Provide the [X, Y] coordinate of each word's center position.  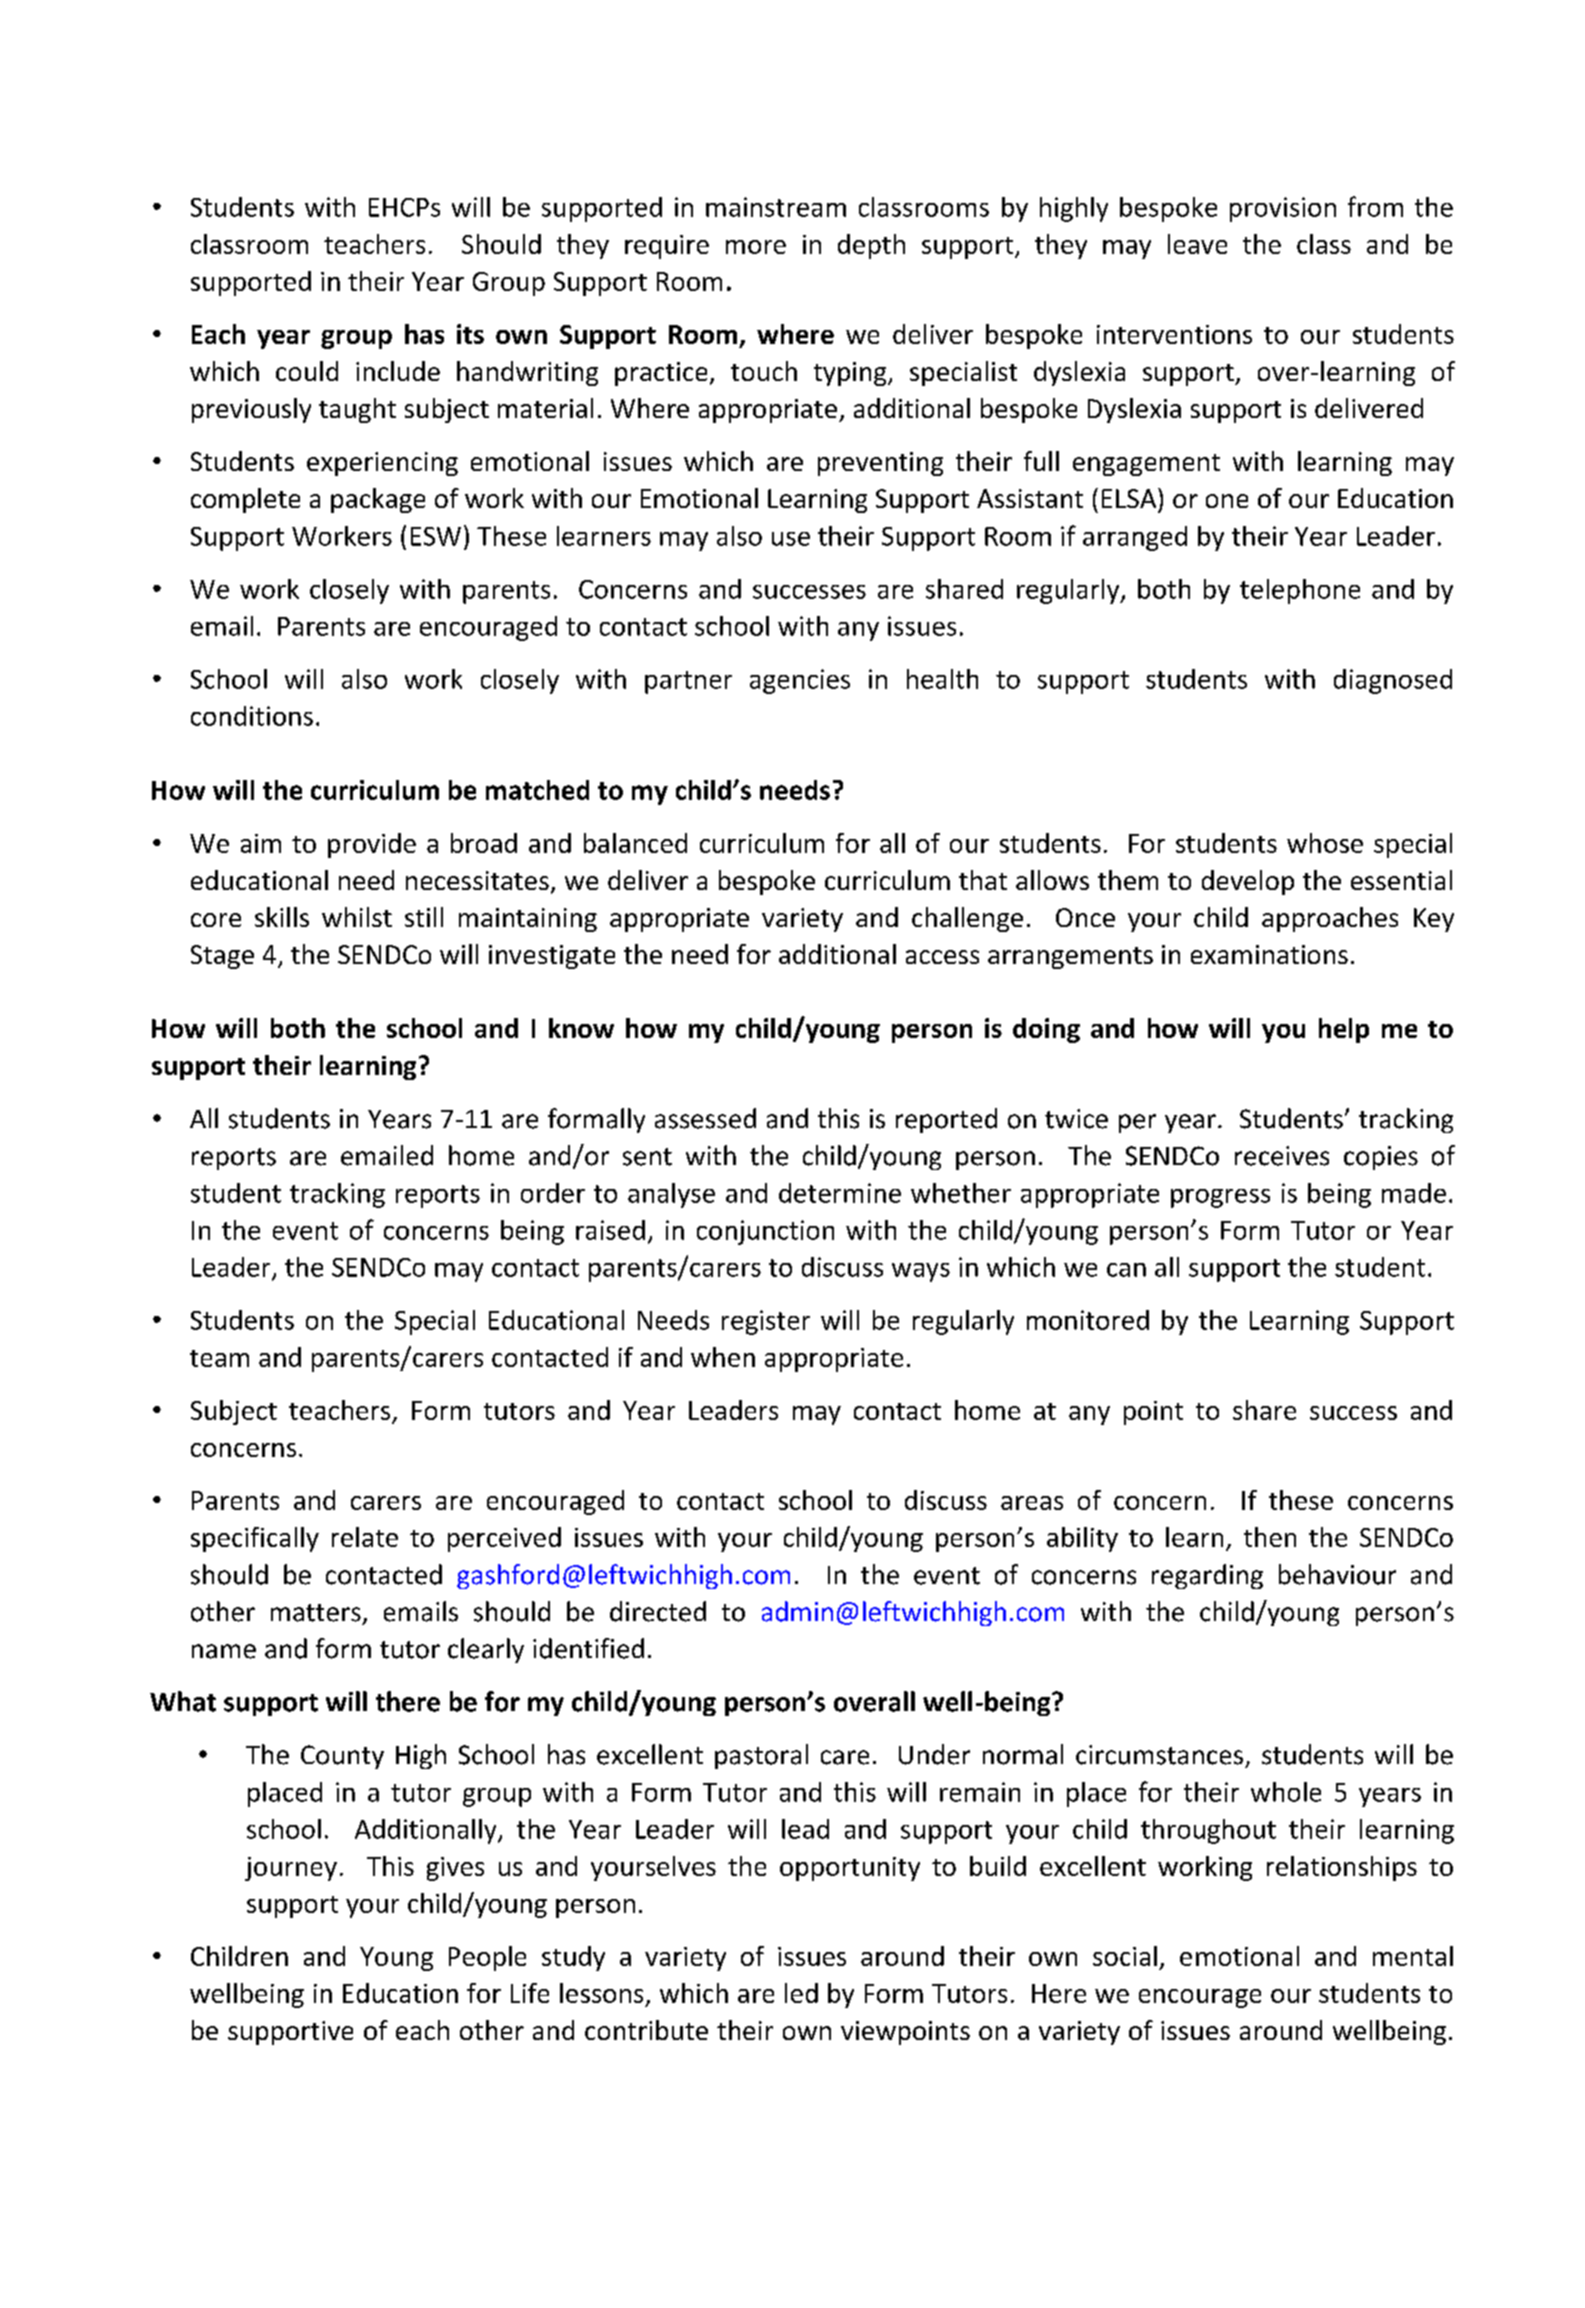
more [756, 247]
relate [365, 1537]
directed [658, 1611]
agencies [800, 681]
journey [291, 1869]
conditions [252, 716]
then [1270, 1537]
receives [1282, 1156]
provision [1283, 209]
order [553, 1193]
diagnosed [1393, 681]
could [307, 371]
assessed [705, 1118]
